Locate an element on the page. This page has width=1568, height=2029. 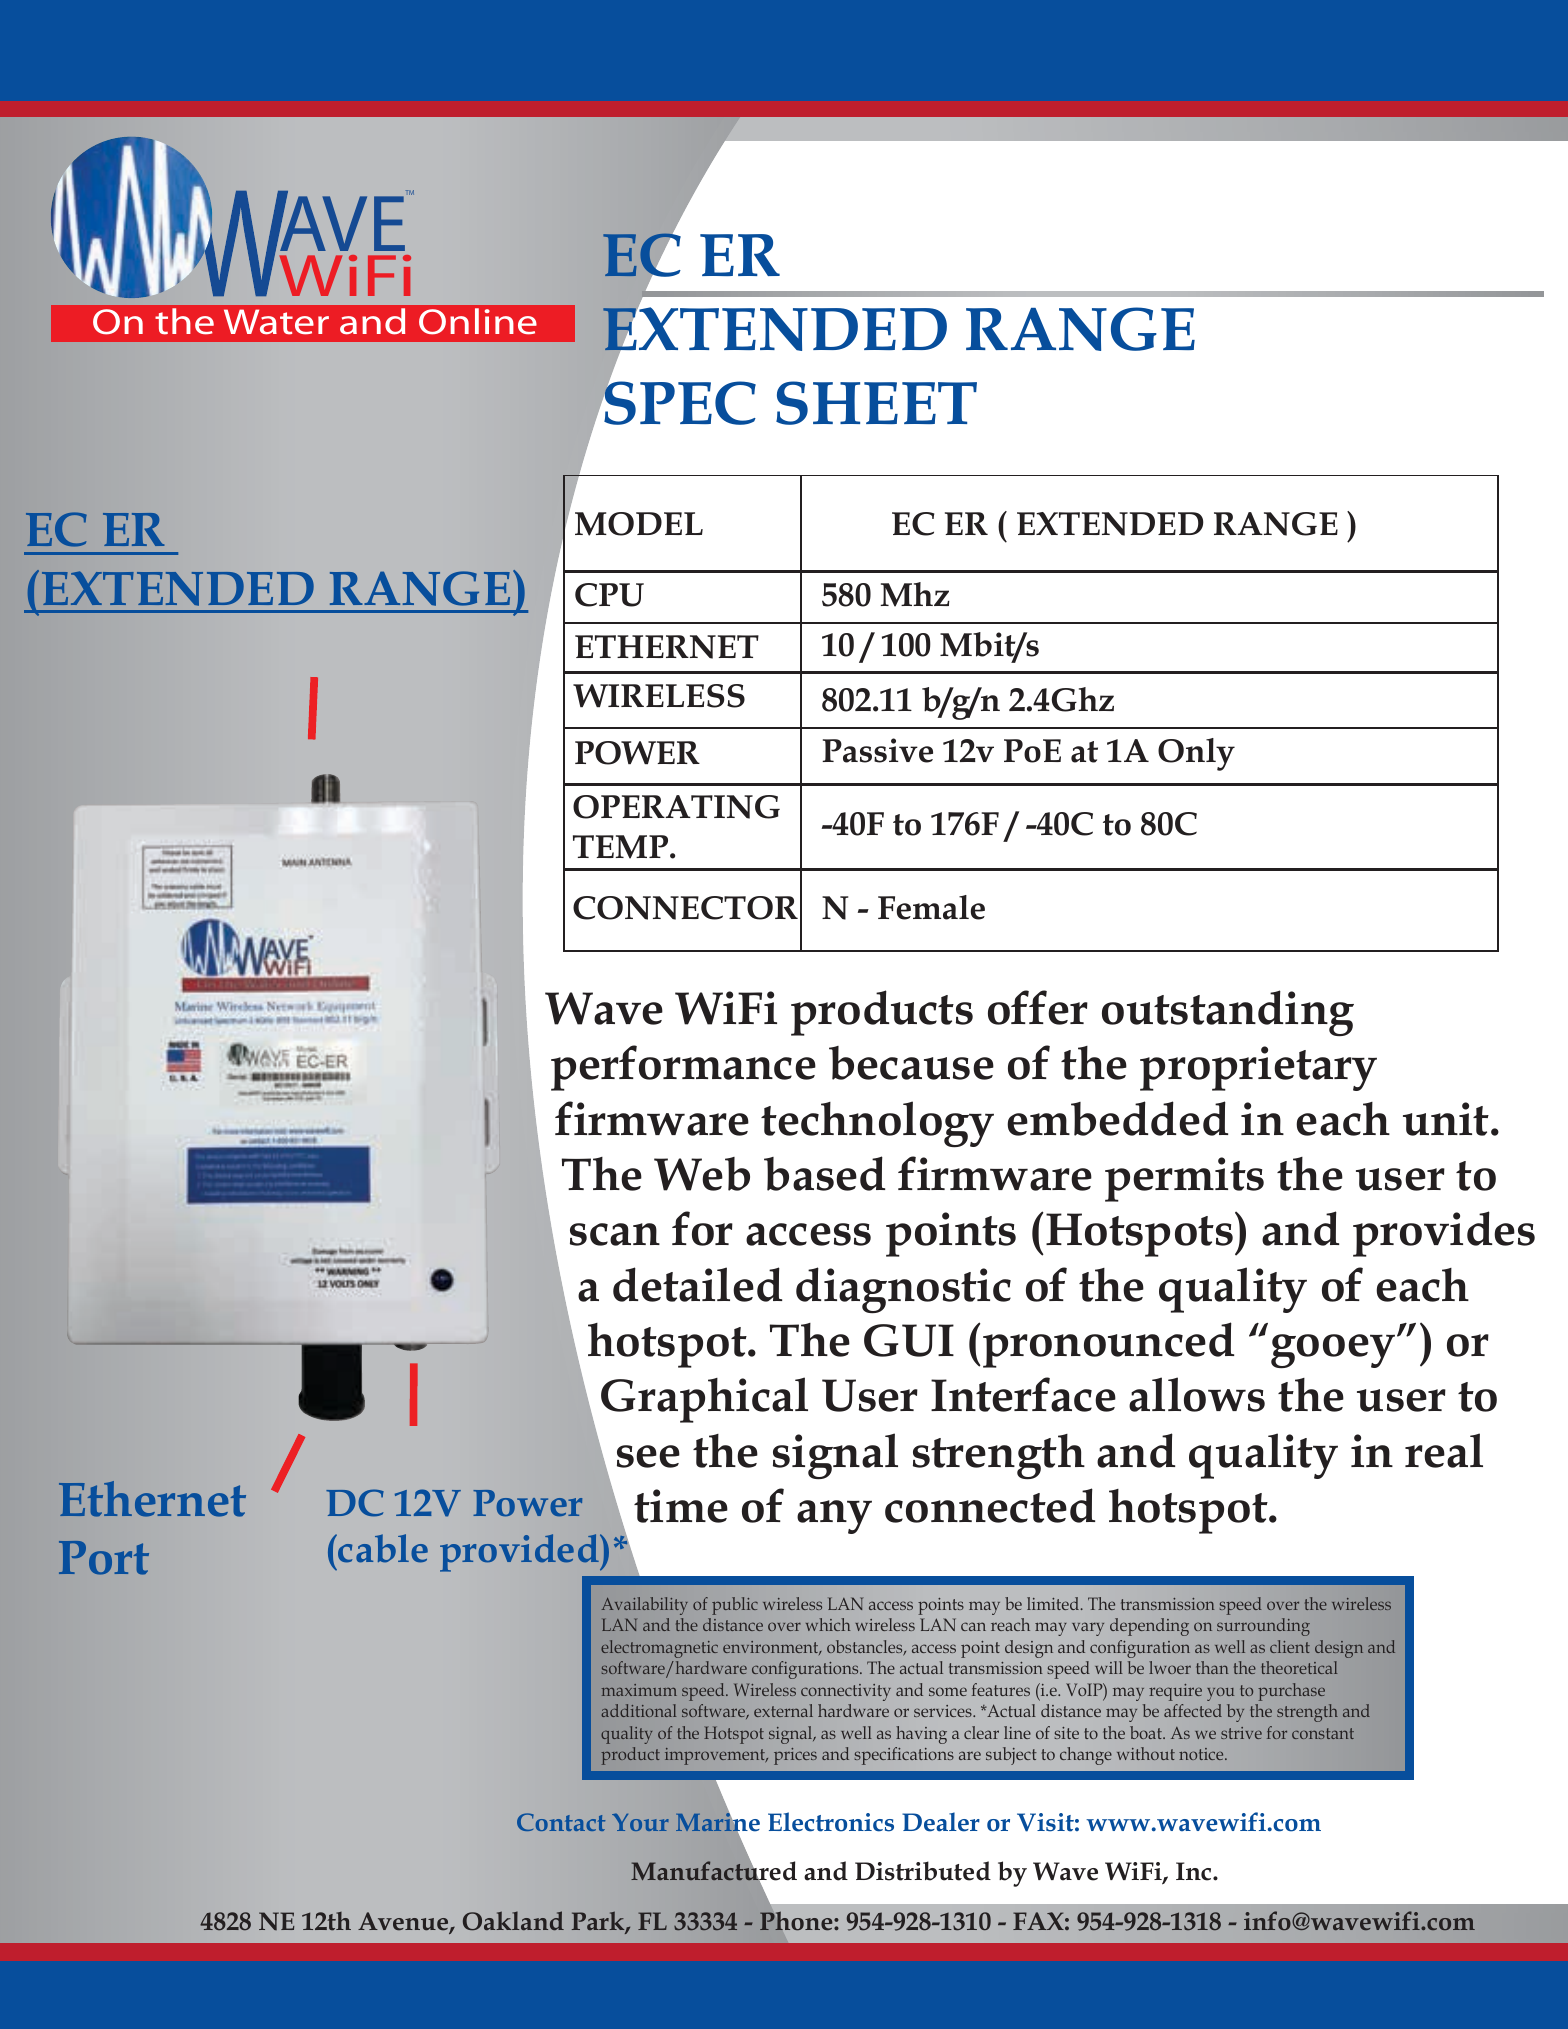
Water is located at coordinates (276, 322).
